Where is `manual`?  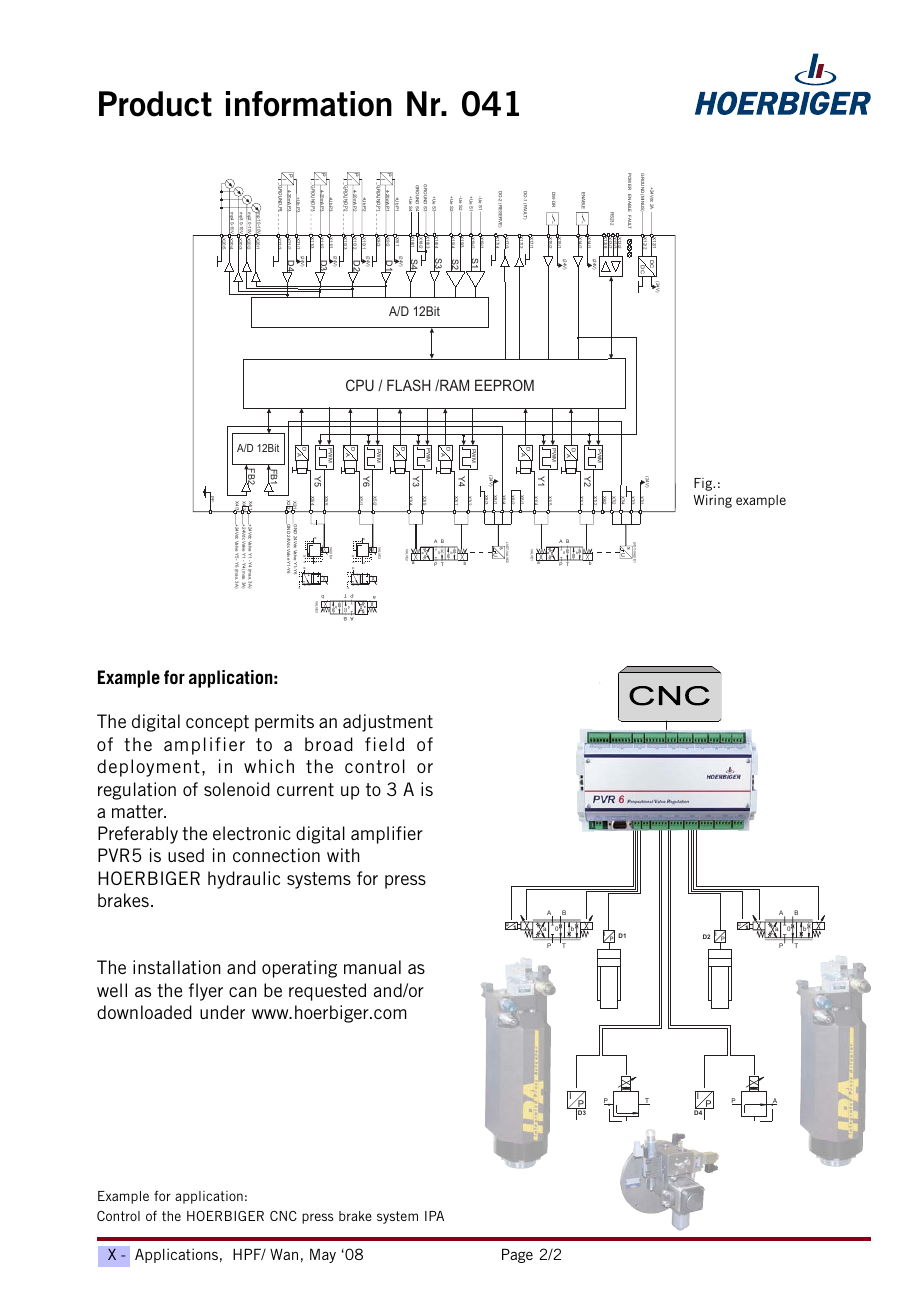
manual is located at coordinates (372, 967).
